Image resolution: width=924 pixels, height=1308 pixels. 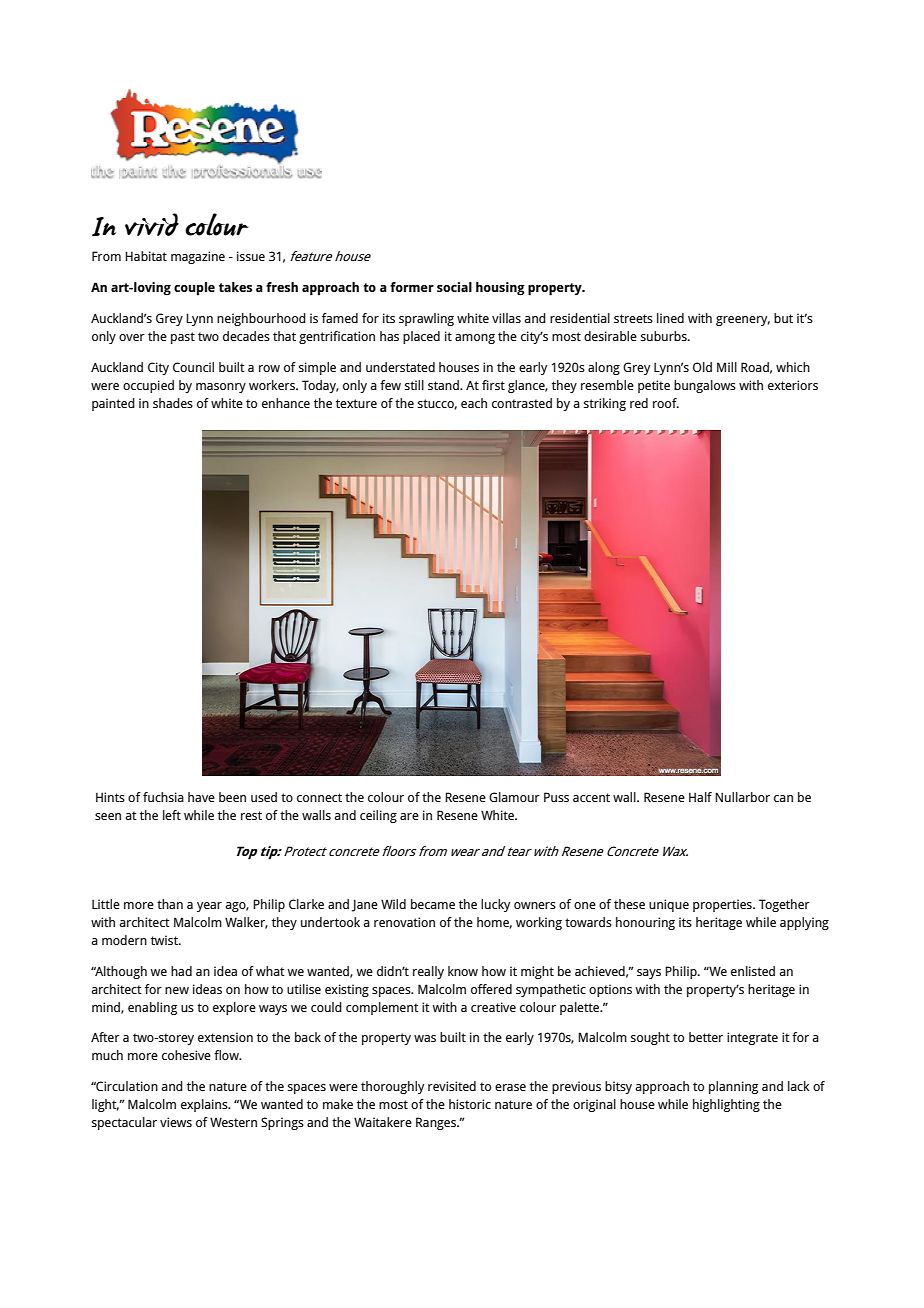 What do you see at coordinates (198, 257) in the document?
I see `magazine` at bounding box center [198, 257].
